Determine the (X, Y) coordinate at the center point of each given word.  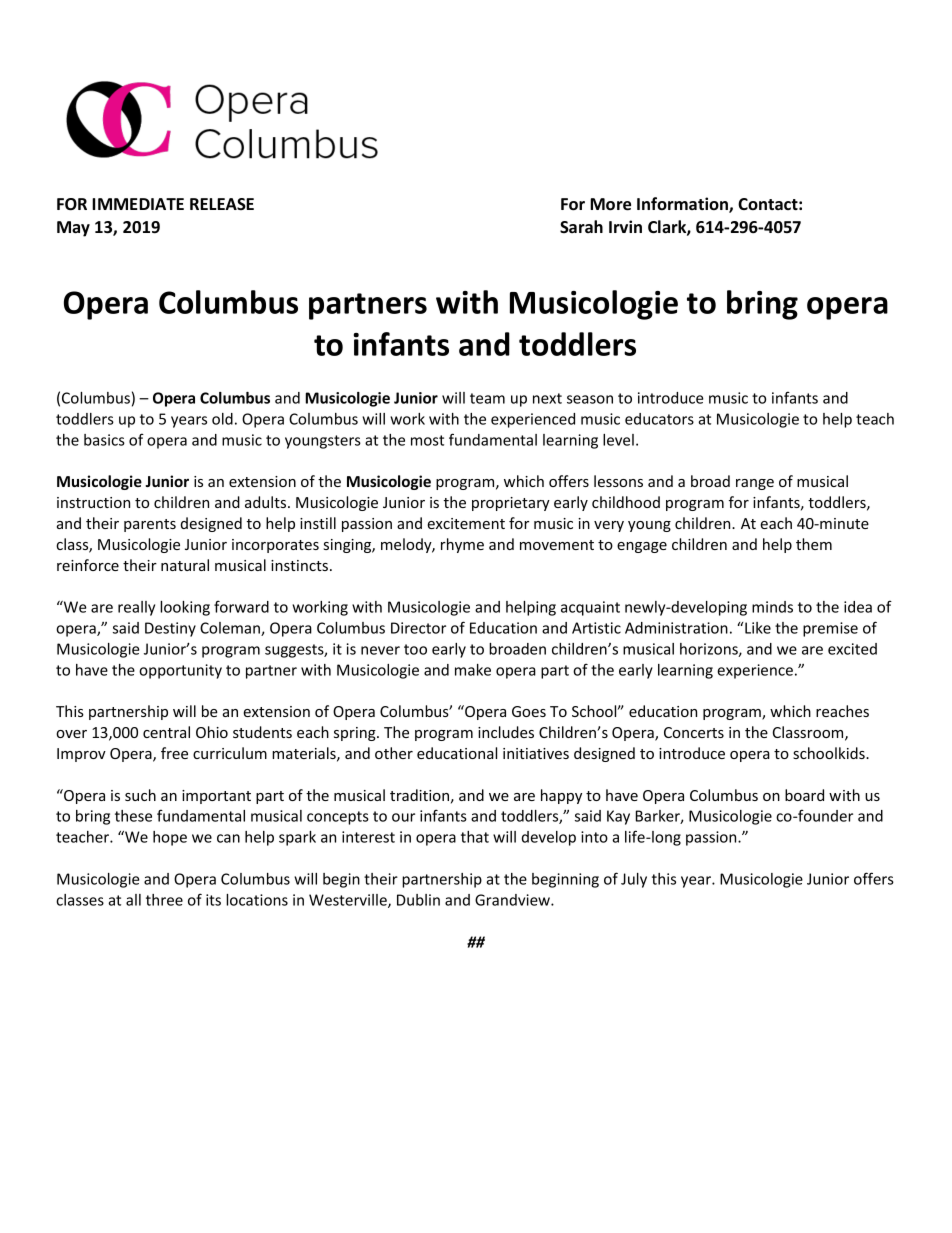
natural (185, 565)
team (487, 398)
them (814, 544)
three (164, 900)
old (222, 419)
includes (506, 732)
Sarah (581, 226)
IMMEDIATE (138, 204)
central (166, 732)
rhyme (462, 545)
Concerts (694, 732)
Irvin (625, 226)
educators (659, 419)
